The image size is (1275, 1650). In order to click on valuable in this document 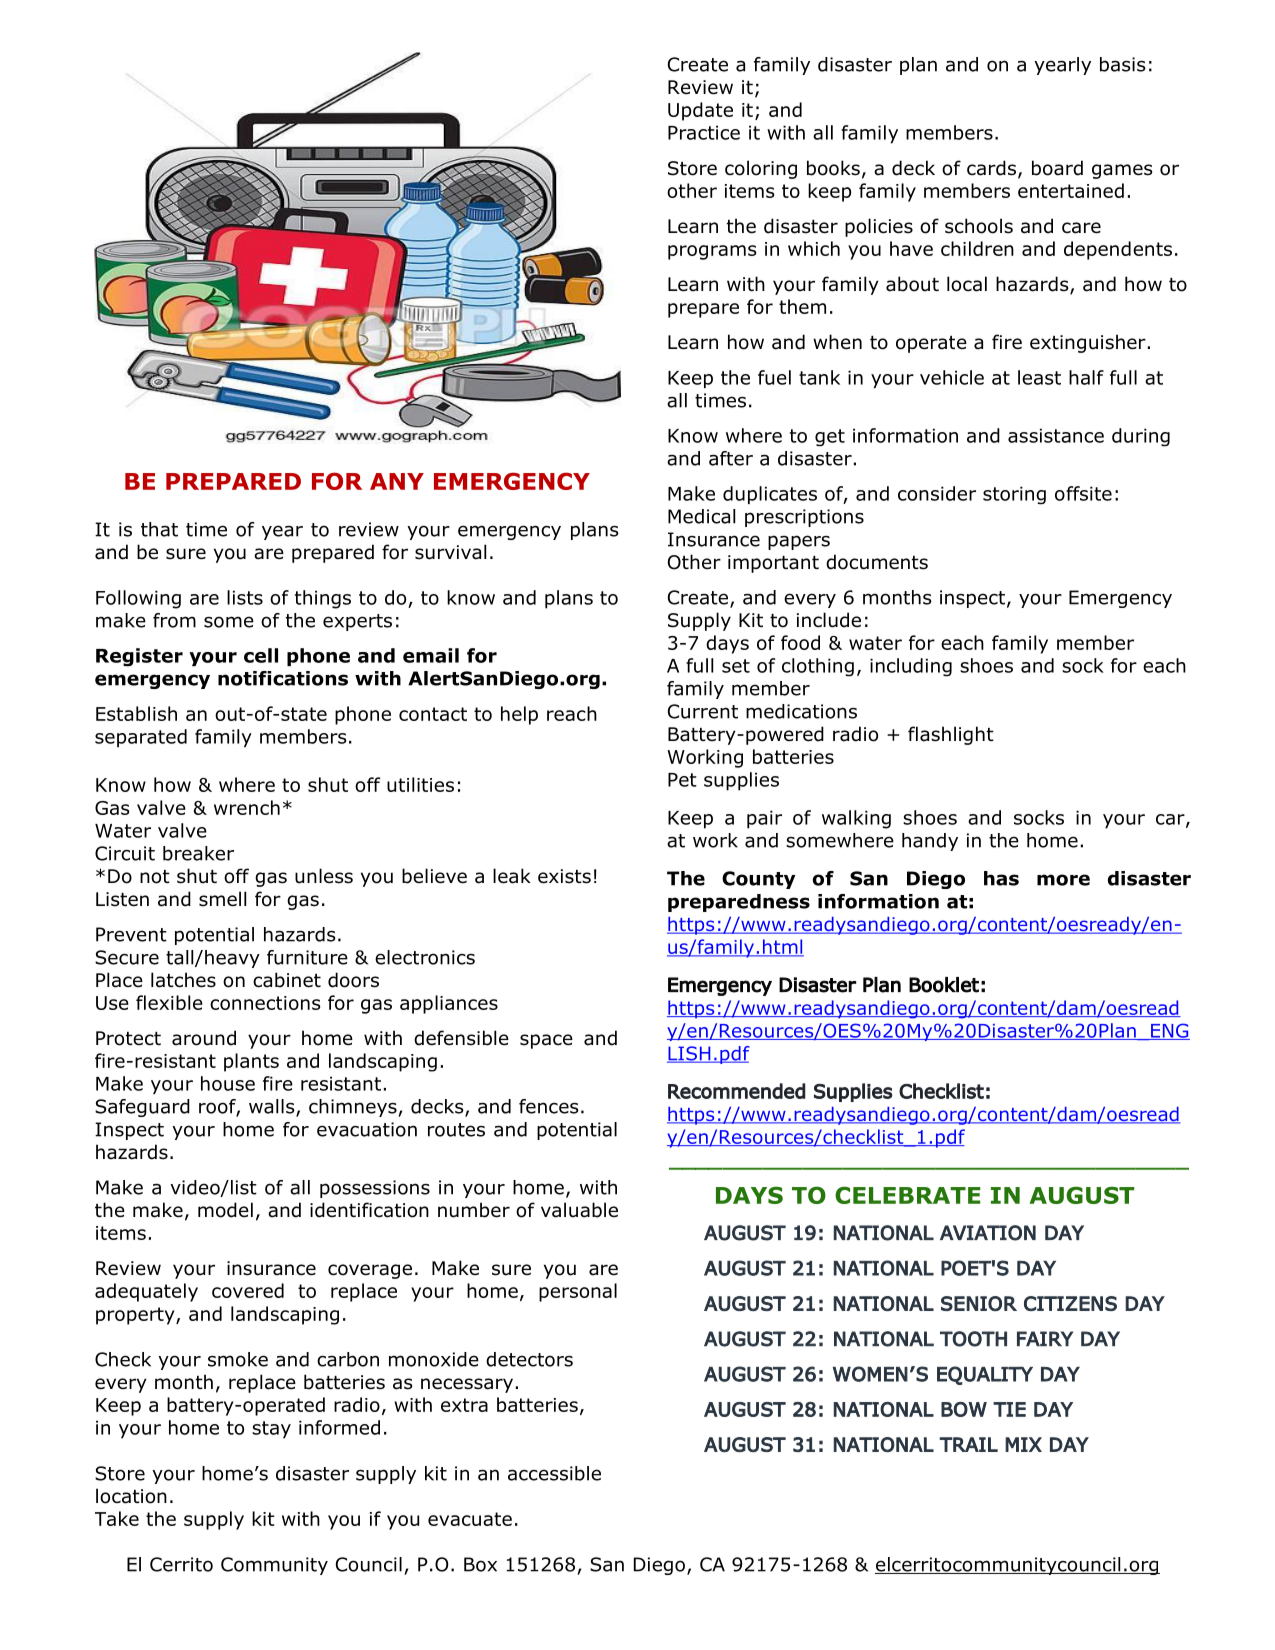, I will do `click(579, 1210)`.
